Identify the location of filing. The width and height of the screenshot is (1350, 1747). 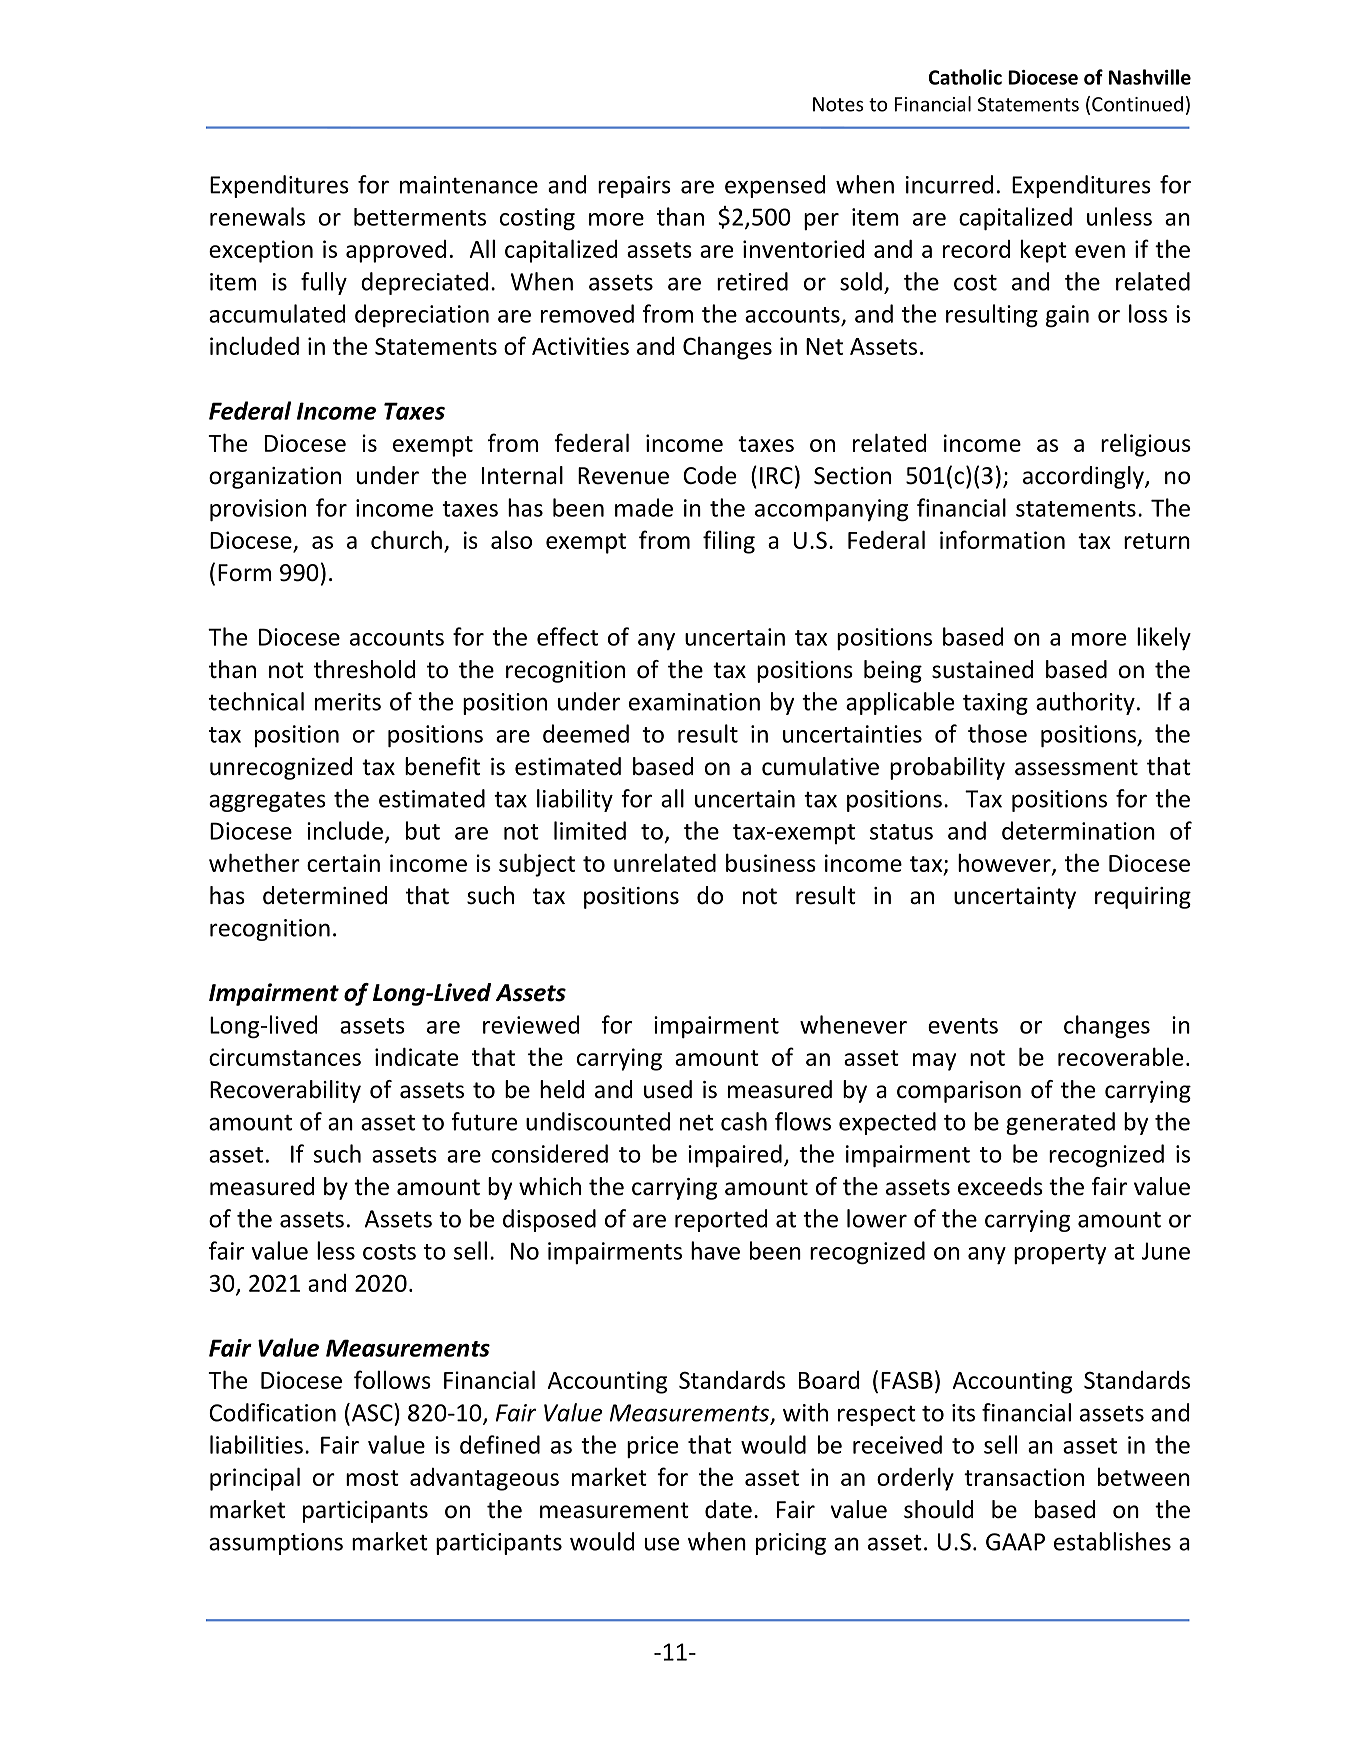
(729, 542).
